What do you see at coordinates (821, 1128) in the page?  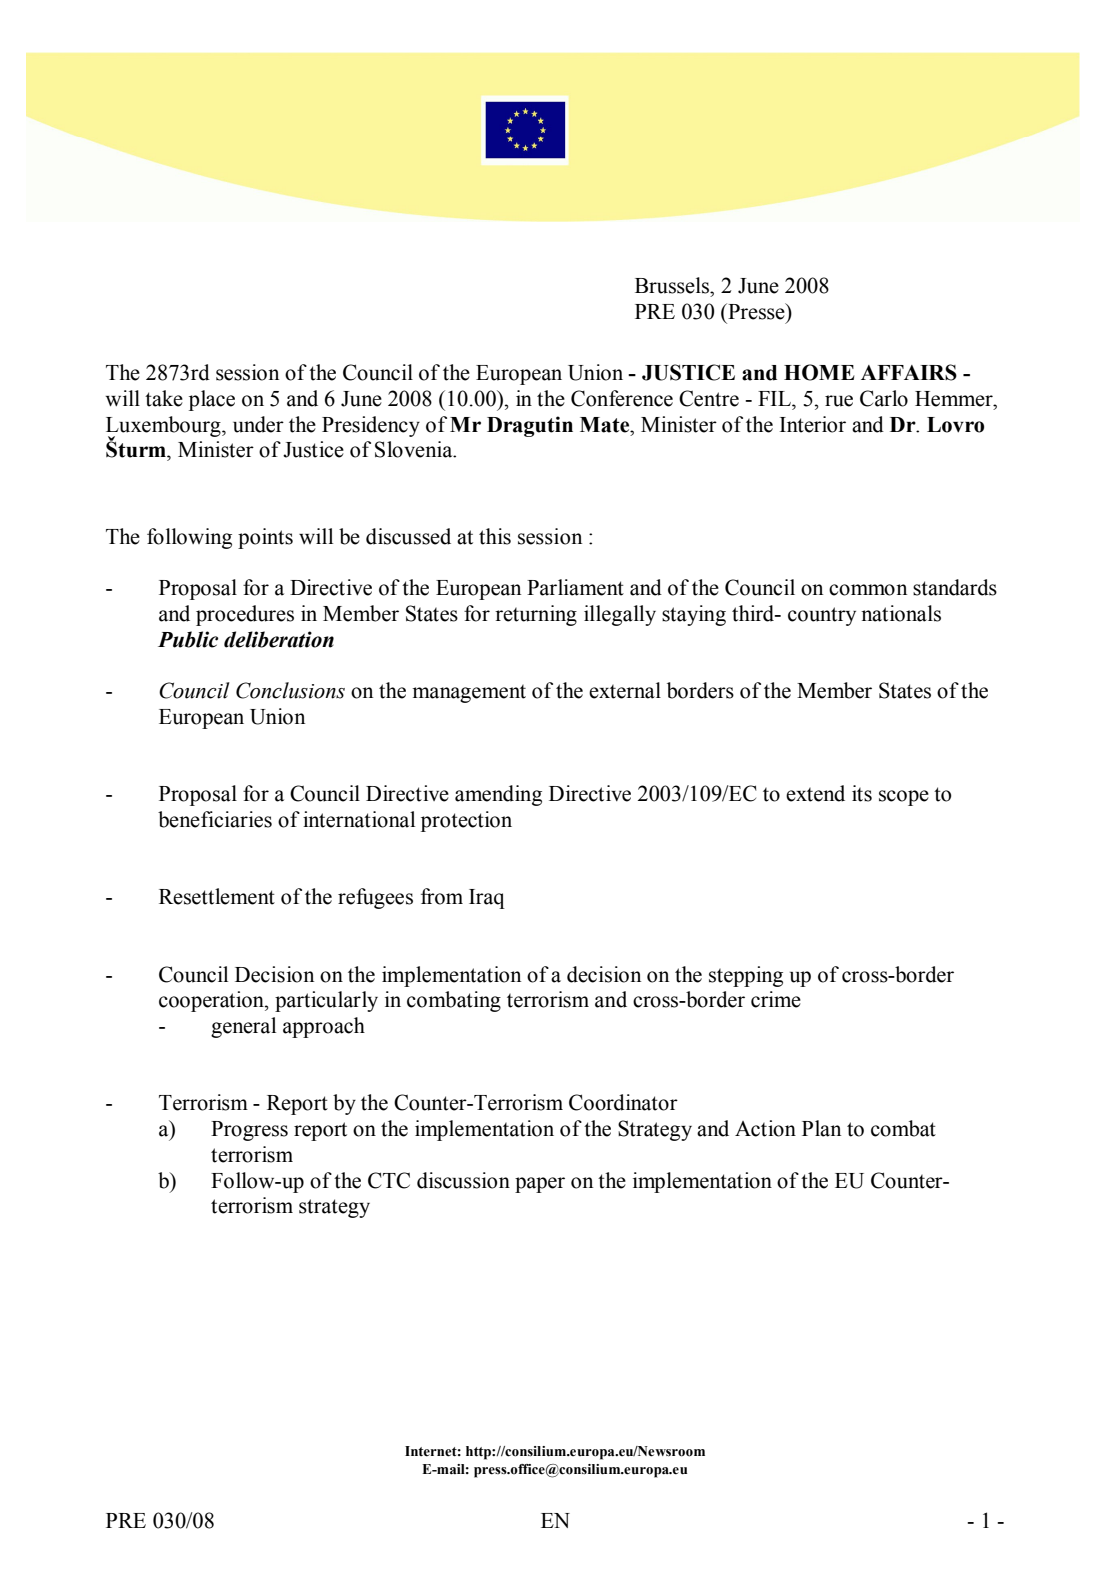 I see `Plan` at bounding box center [821, 1128].
